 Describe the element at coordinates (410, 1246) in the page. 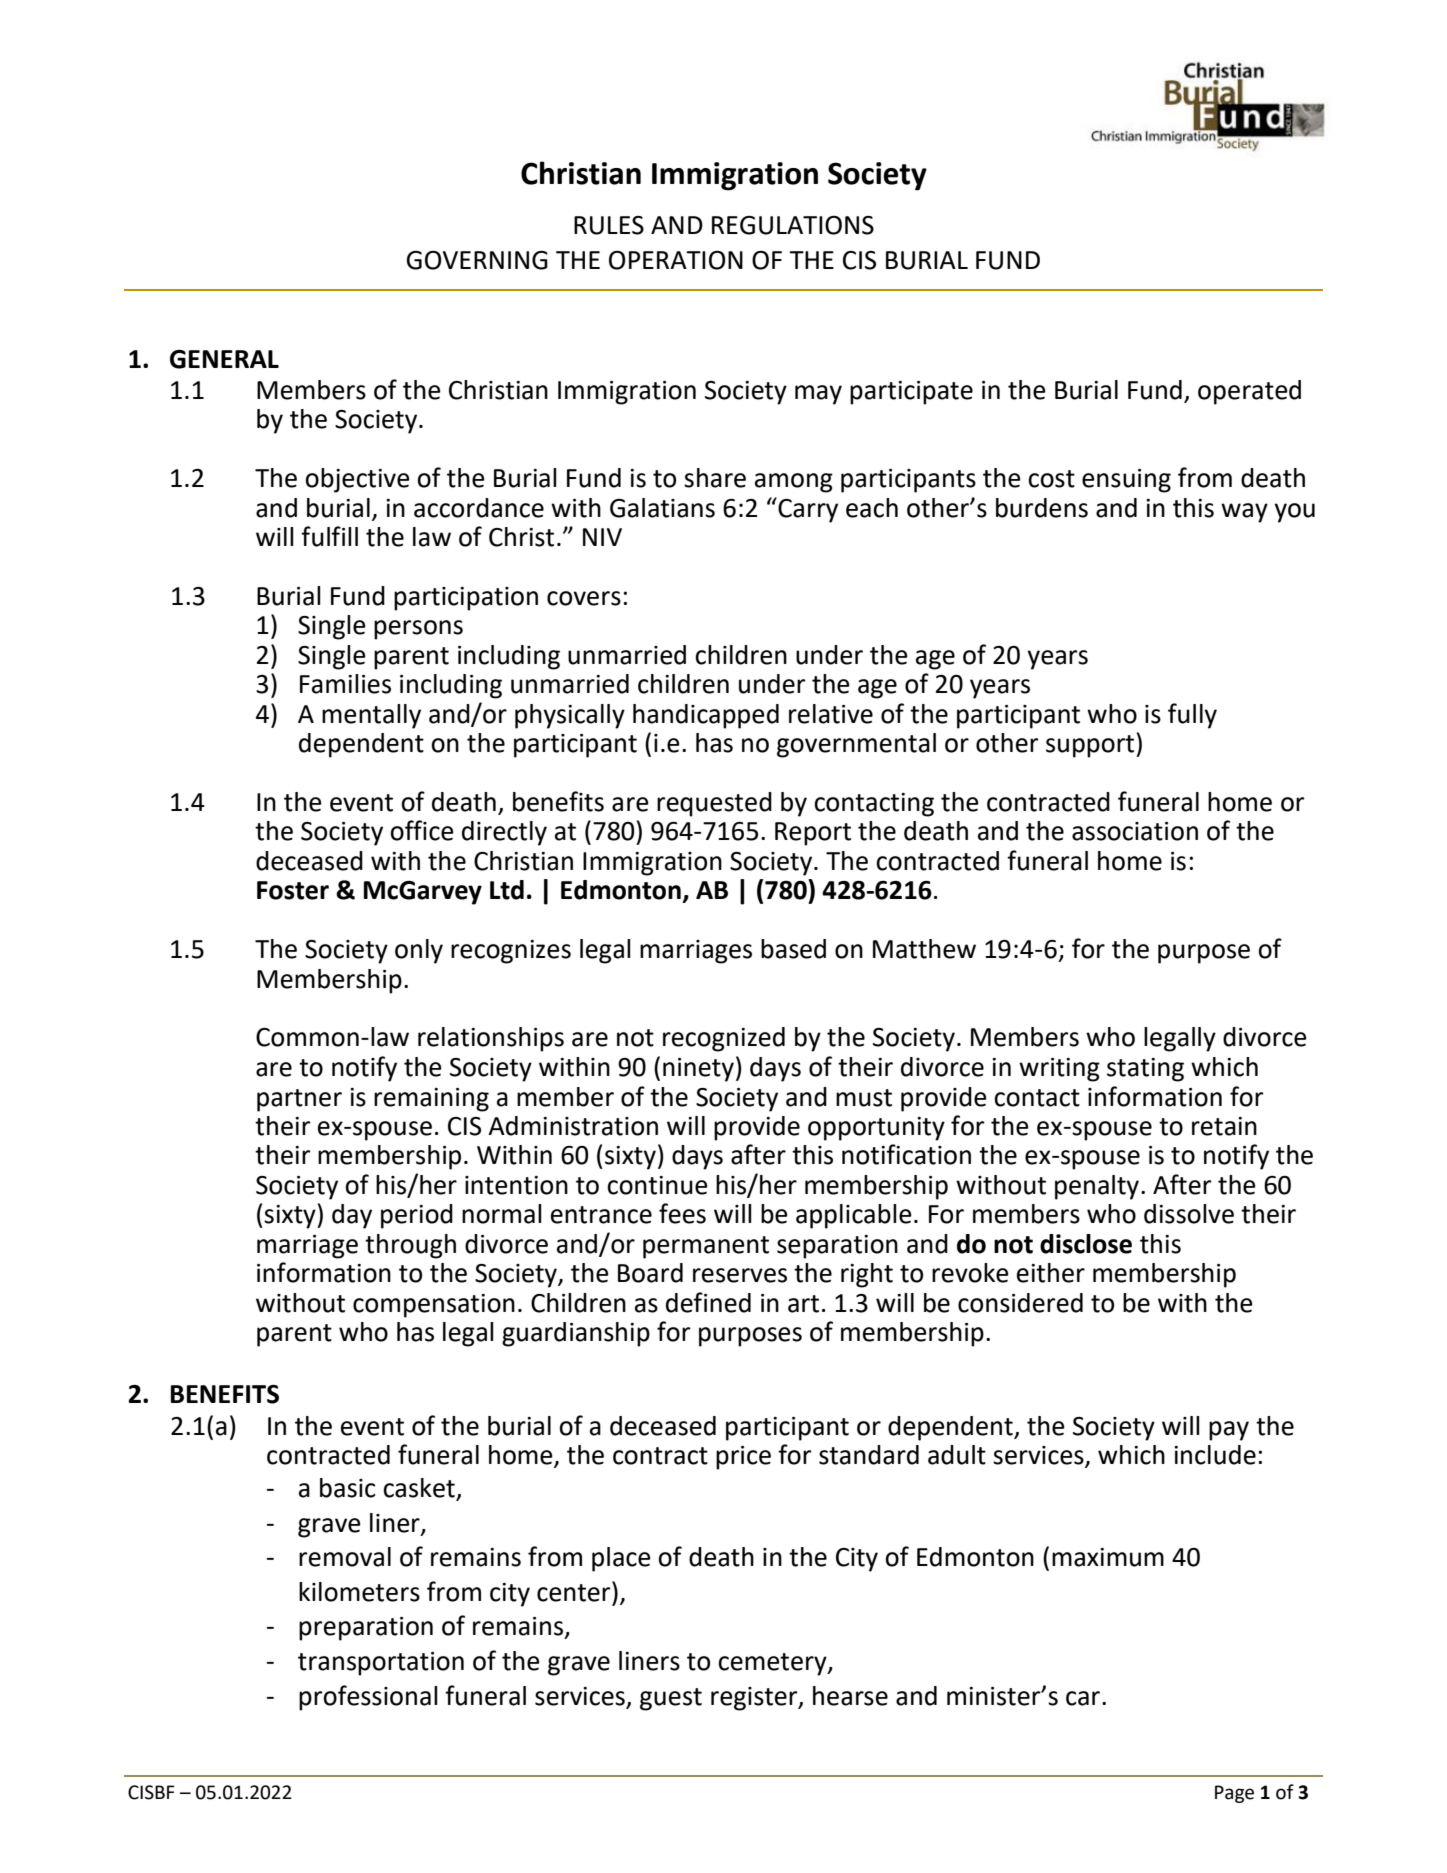

I see `through` at that location.
